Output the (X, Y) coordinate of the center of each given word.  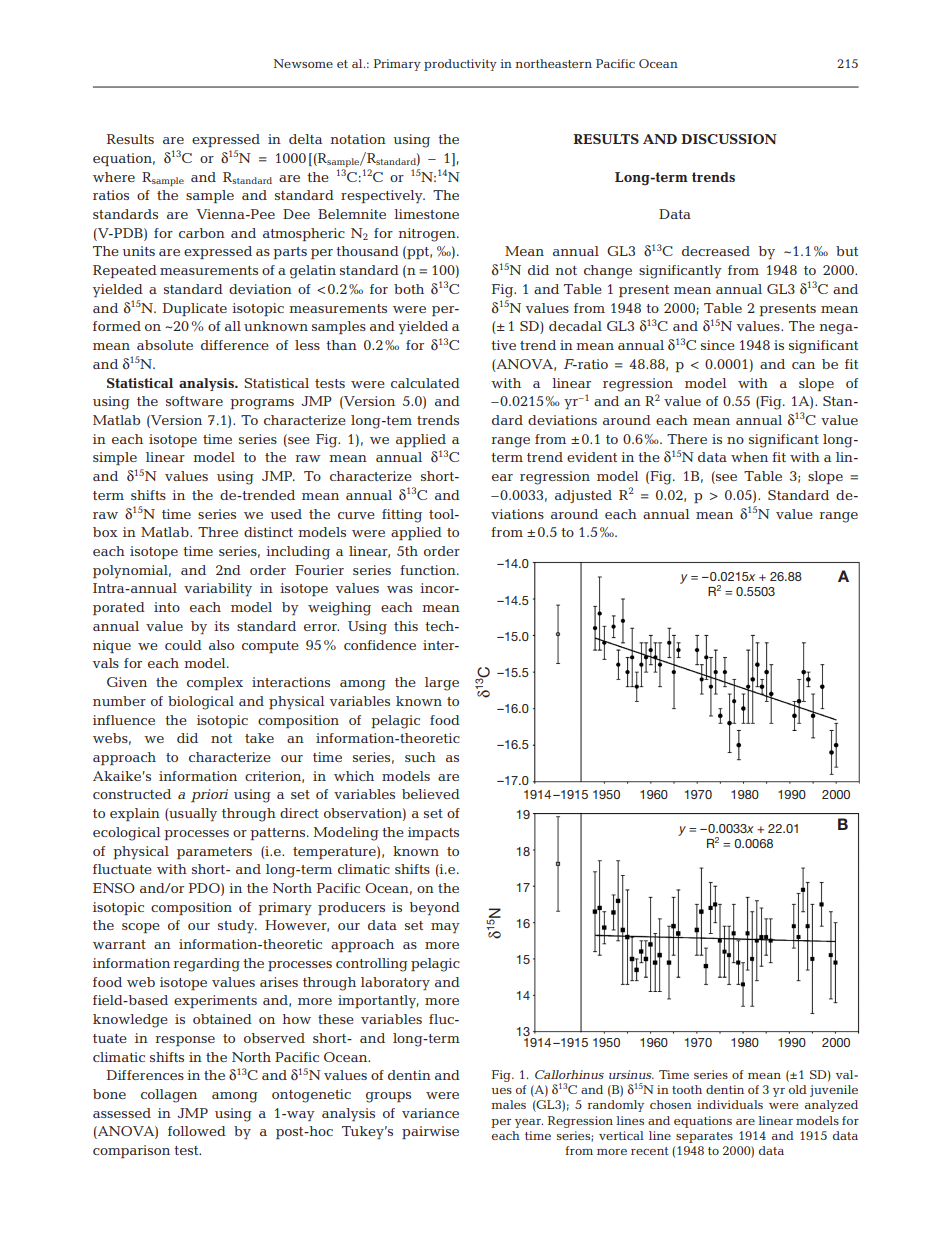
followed (197, 1131)
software (194, 401)
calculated (425, 383)
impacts (433, 833)
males (508, 1104)
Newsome (303, 63)
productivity (460, 65)
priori (209, 795)
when (749, 457)
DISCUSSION (729, 139)
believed (431, 794)
